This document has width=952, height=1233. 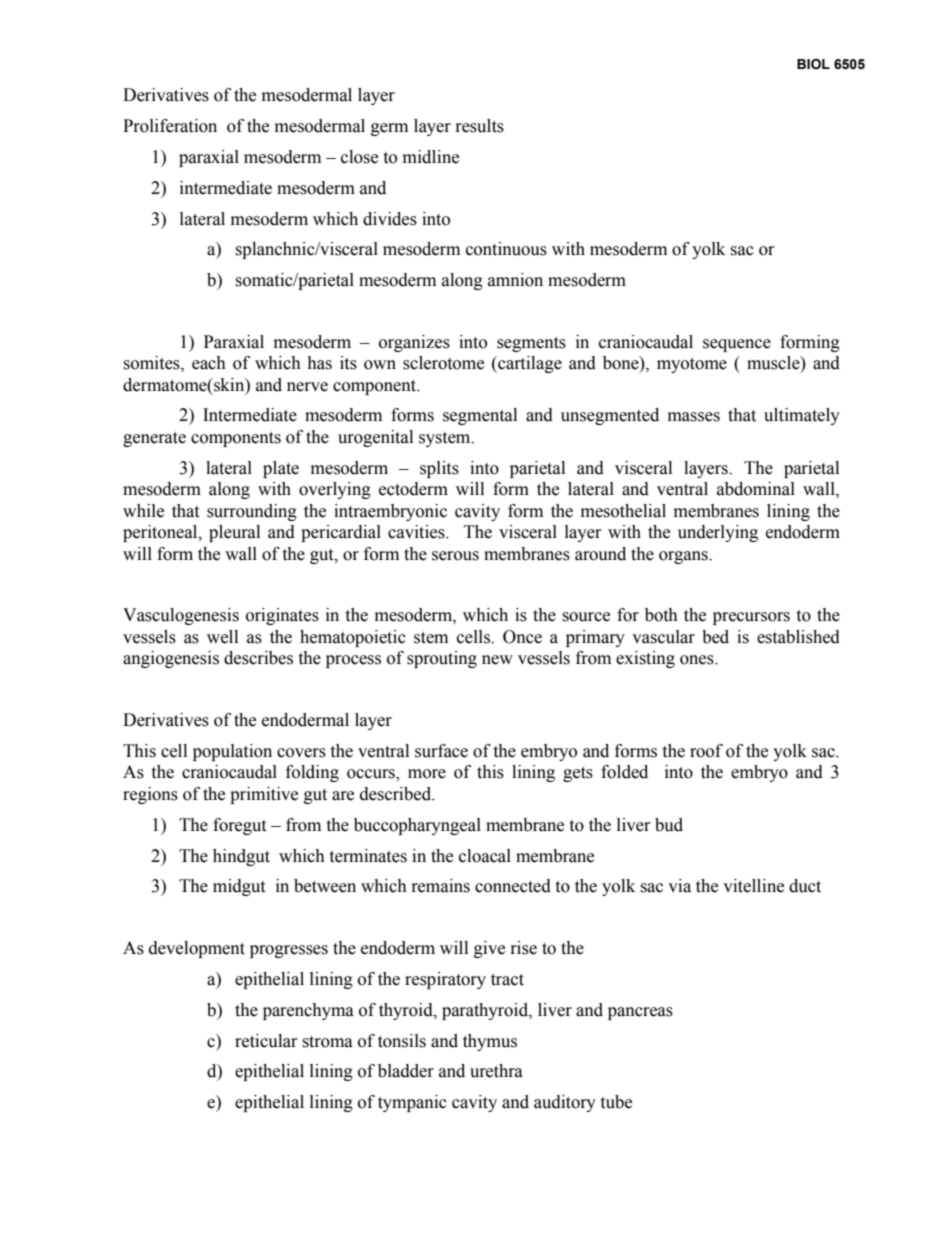 I want to click on sequence, so click(x=737, y=345).
